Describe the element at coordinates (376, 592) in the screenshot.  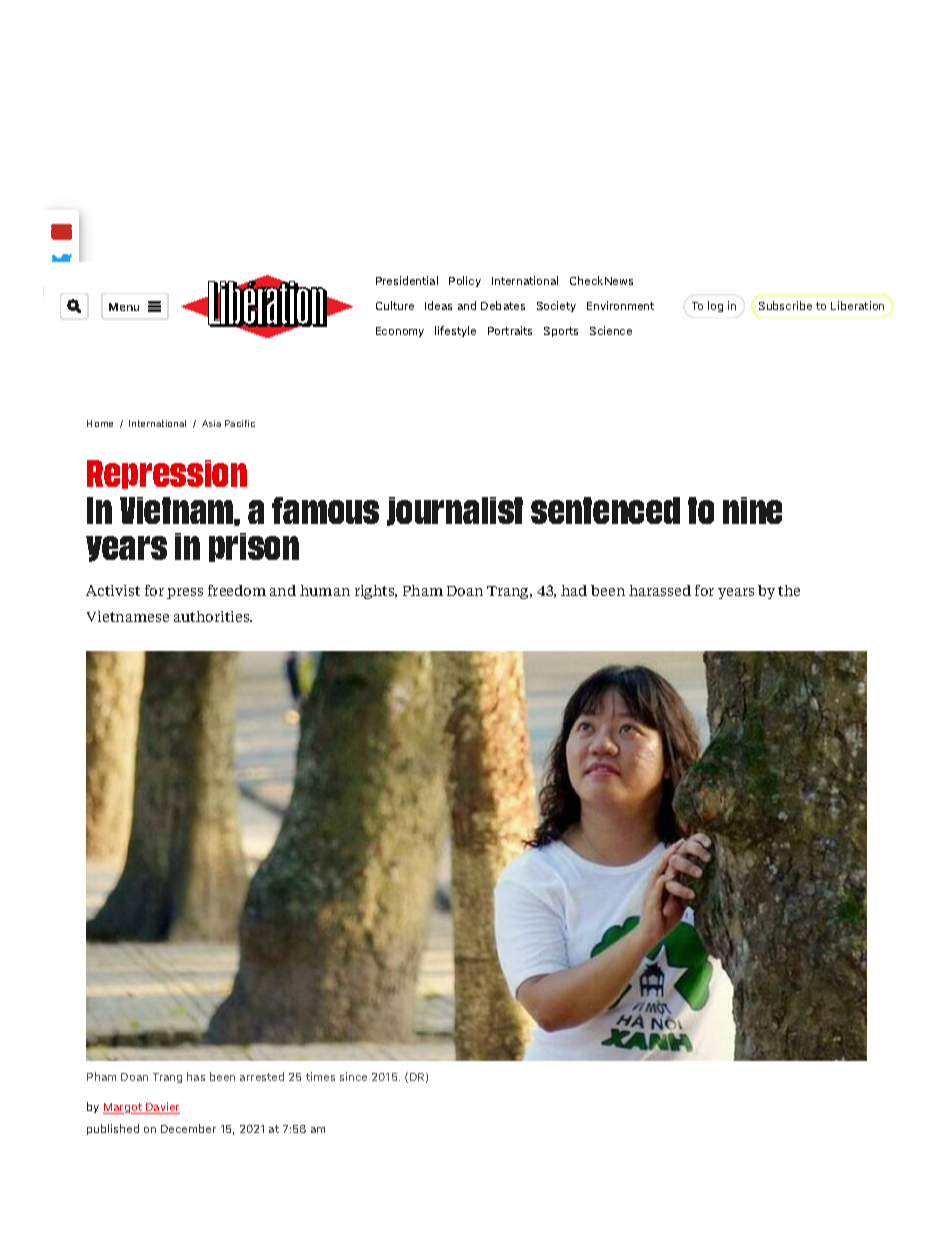
I see `rights` at that location.
